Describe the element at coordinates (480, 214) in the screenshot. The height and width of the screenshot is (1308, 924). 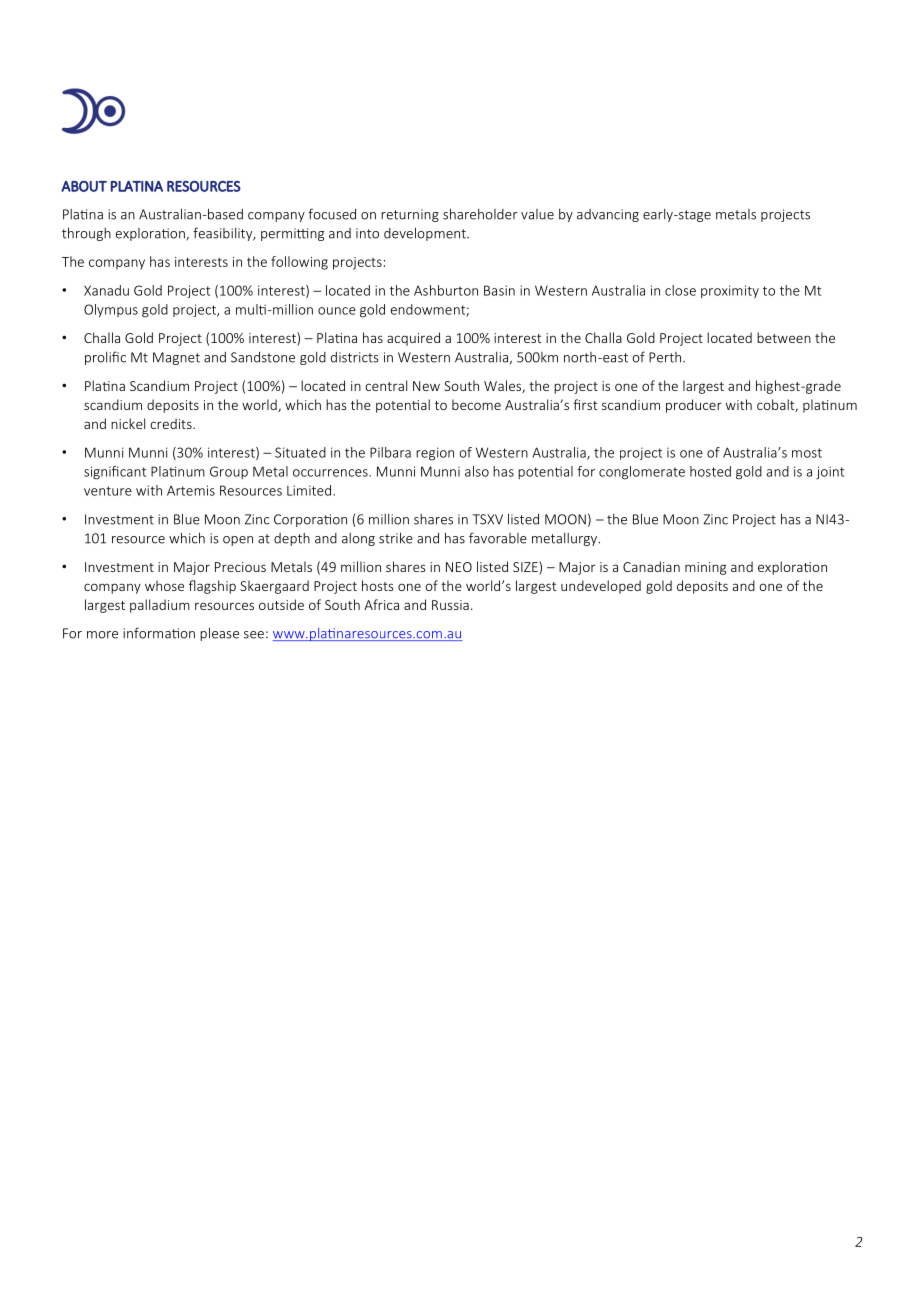
I see `shareholder` at that location.
